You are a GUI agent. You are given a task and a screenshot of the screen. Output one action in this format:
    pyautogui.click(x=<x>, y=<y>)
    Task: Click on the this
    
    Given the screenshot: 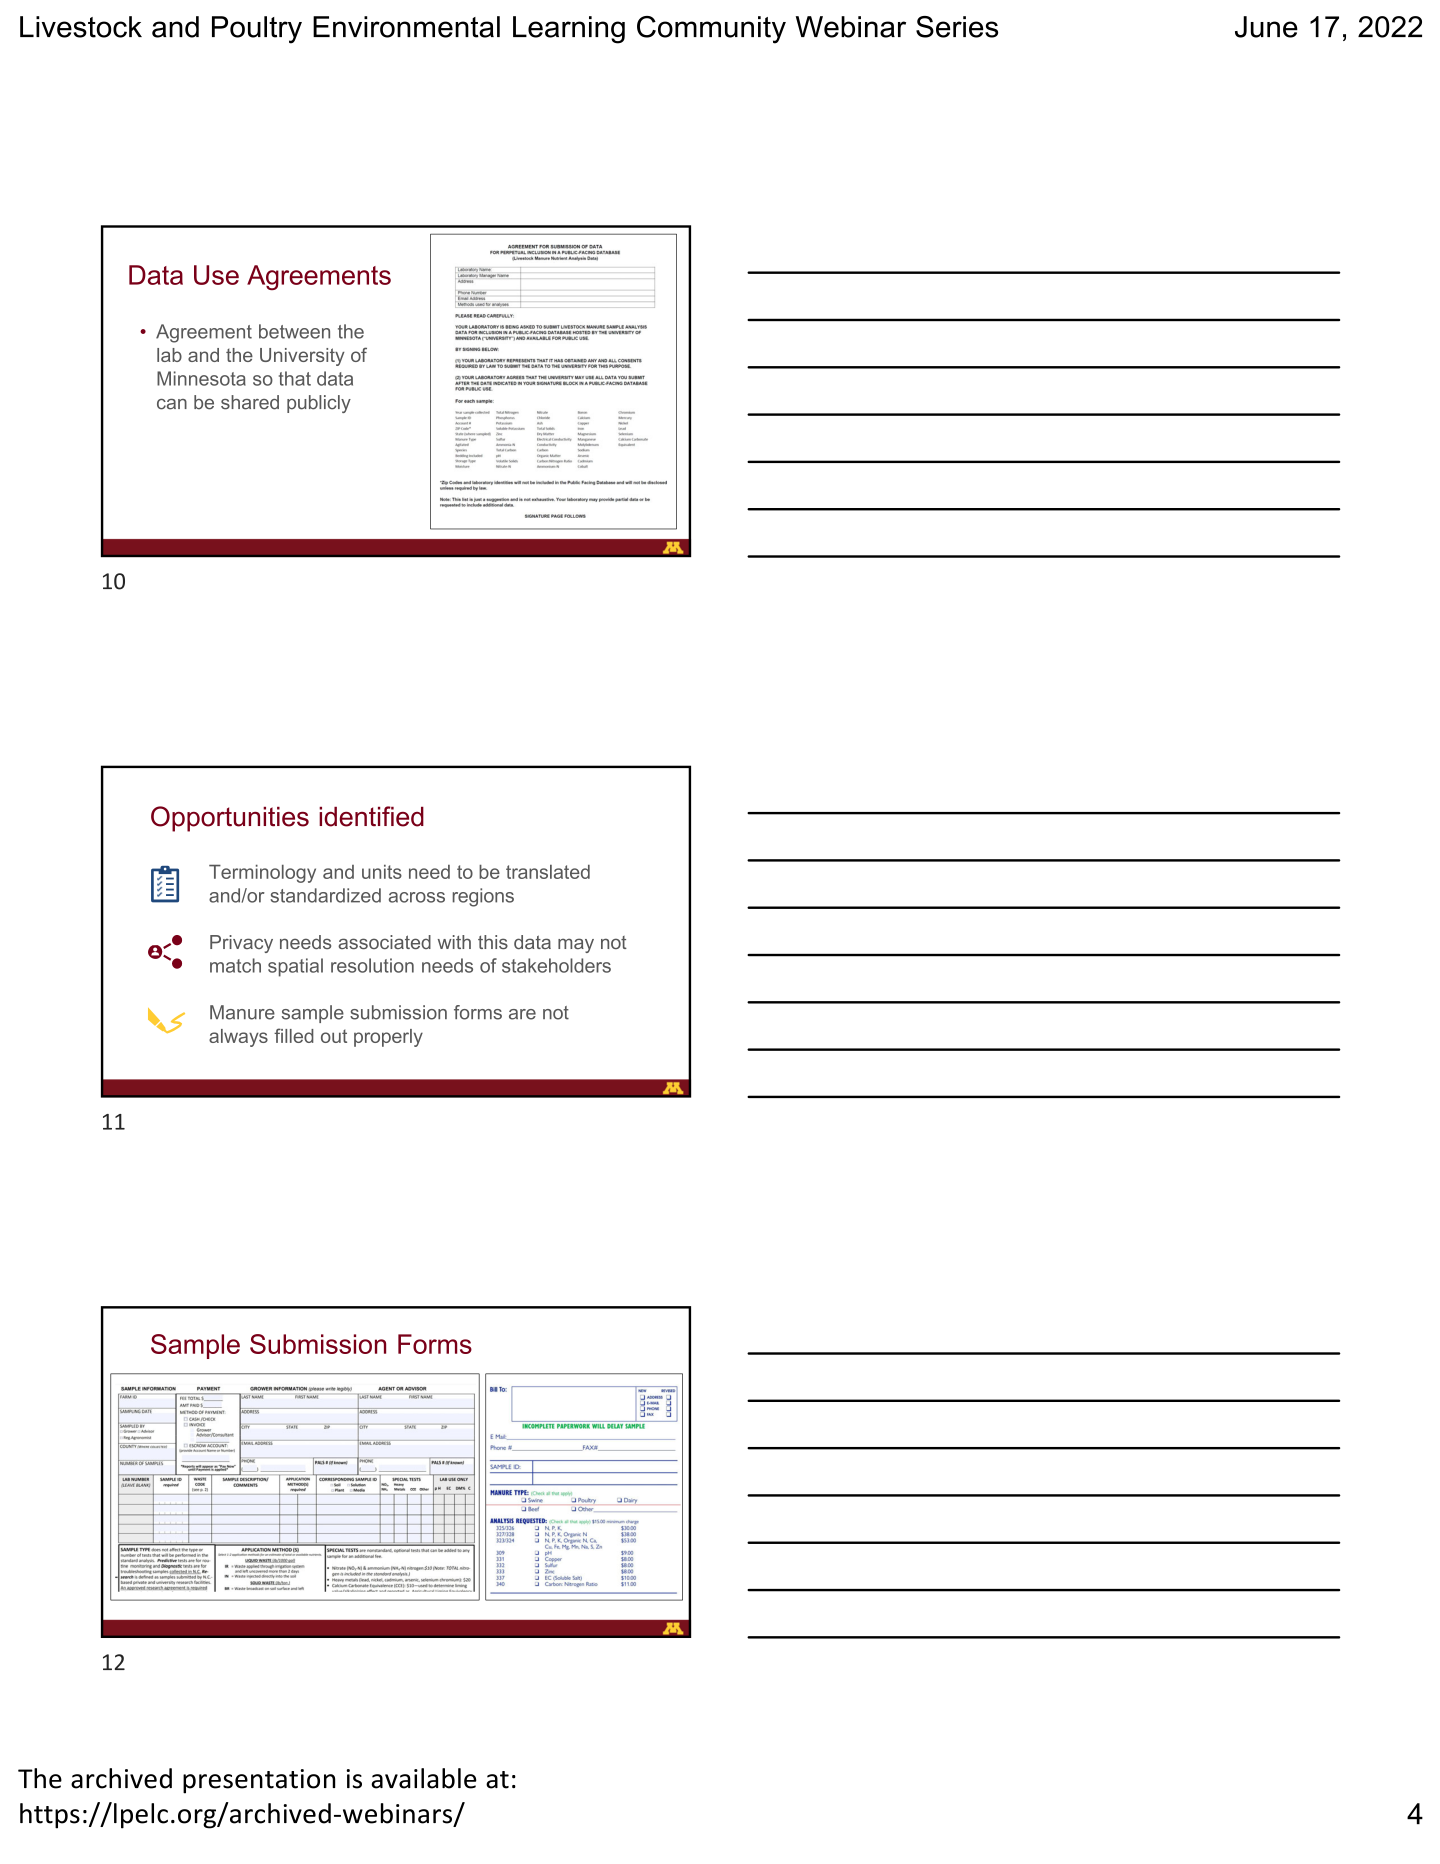 What is the action you would take?
    pyautogui.click(x=493, y=942)
